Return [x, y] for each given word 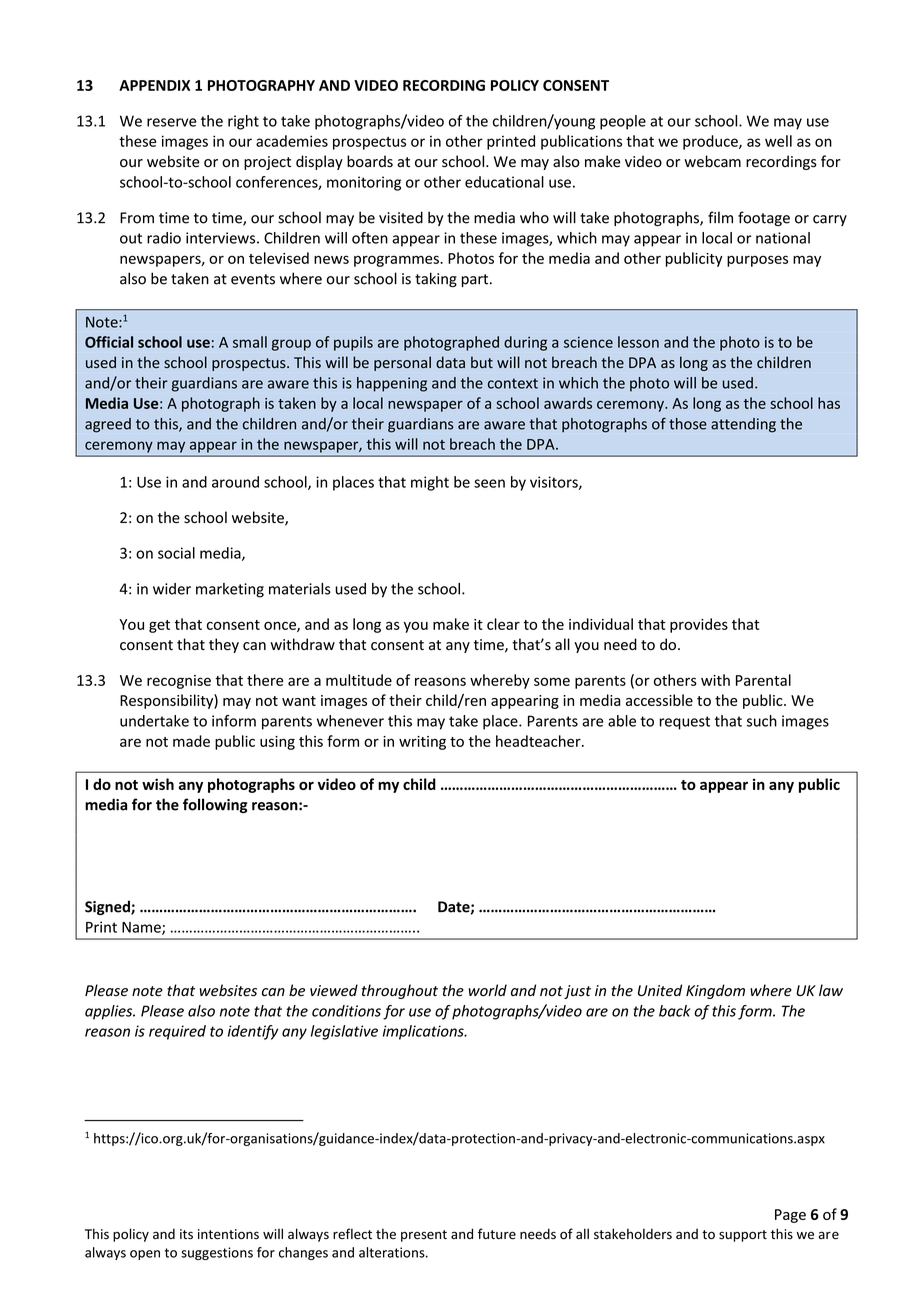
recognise [179, 682]
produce [711, 142]
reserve [171, 122]
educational [504, 182]
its [186, 1234]
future [497, 1234]
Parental [763, 680]
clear [503, 624]
